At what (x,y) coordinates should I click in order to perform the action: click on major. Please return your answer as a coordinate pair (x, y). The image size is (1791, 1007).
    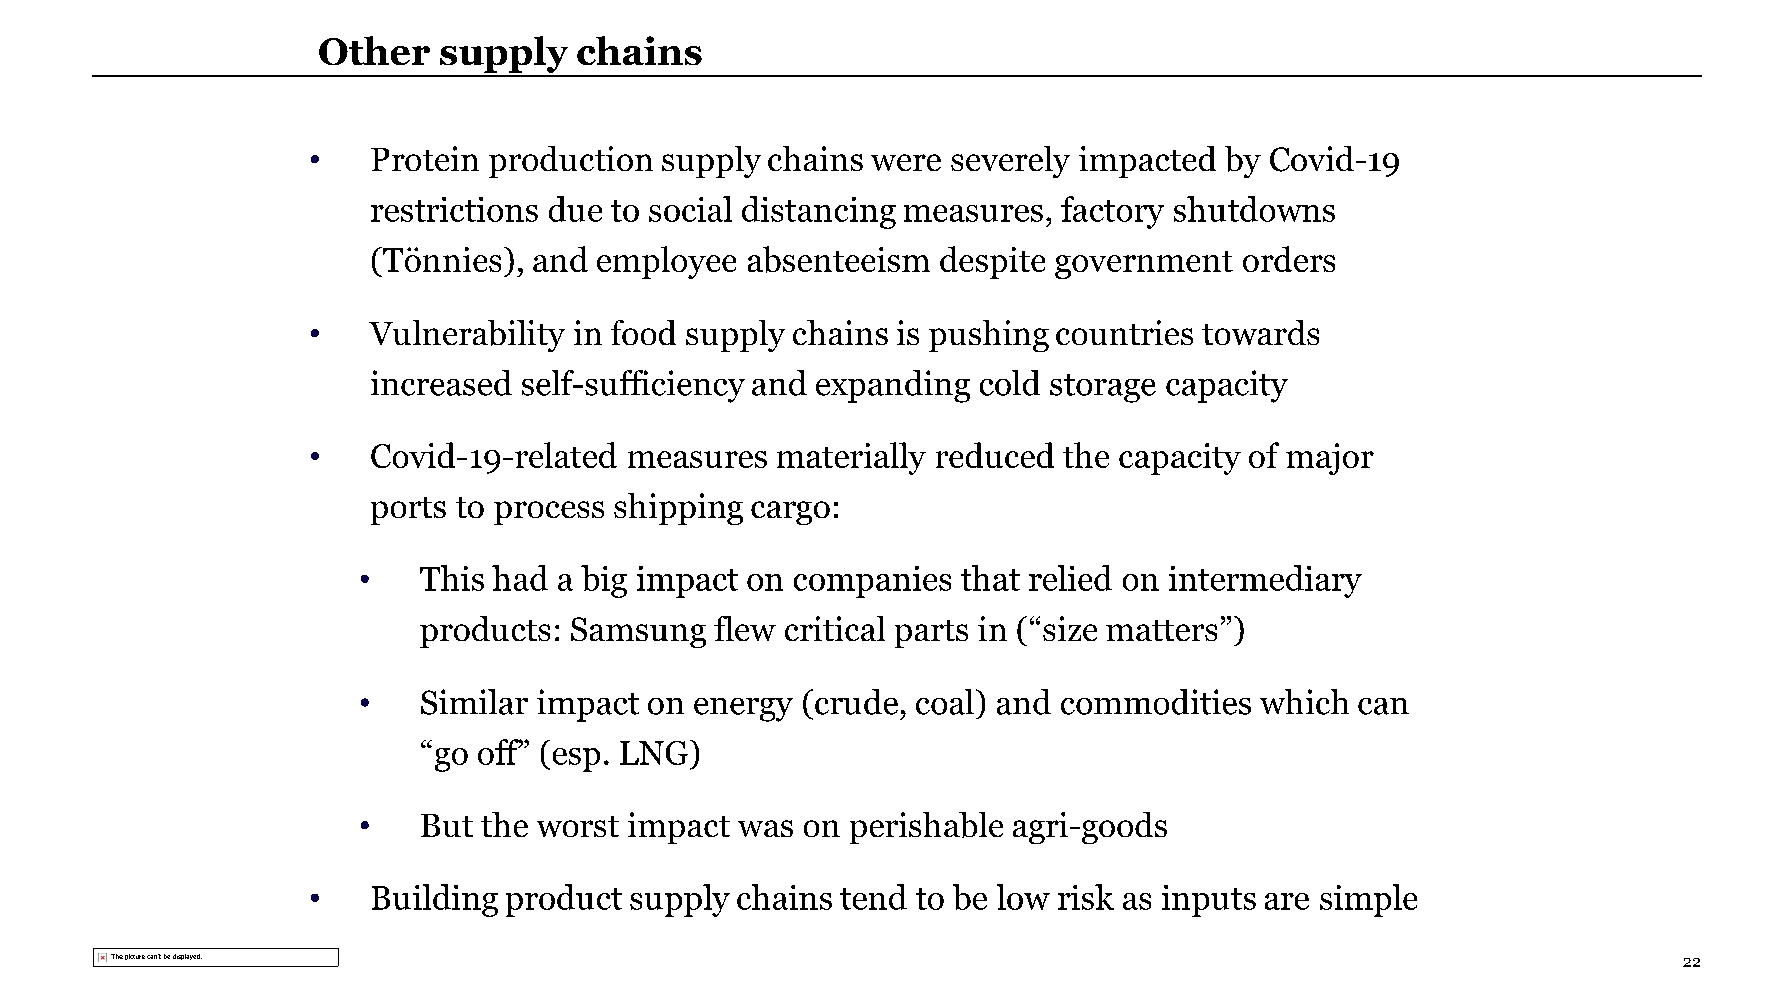
    Looking at the image, I should click on (1330, 459).
